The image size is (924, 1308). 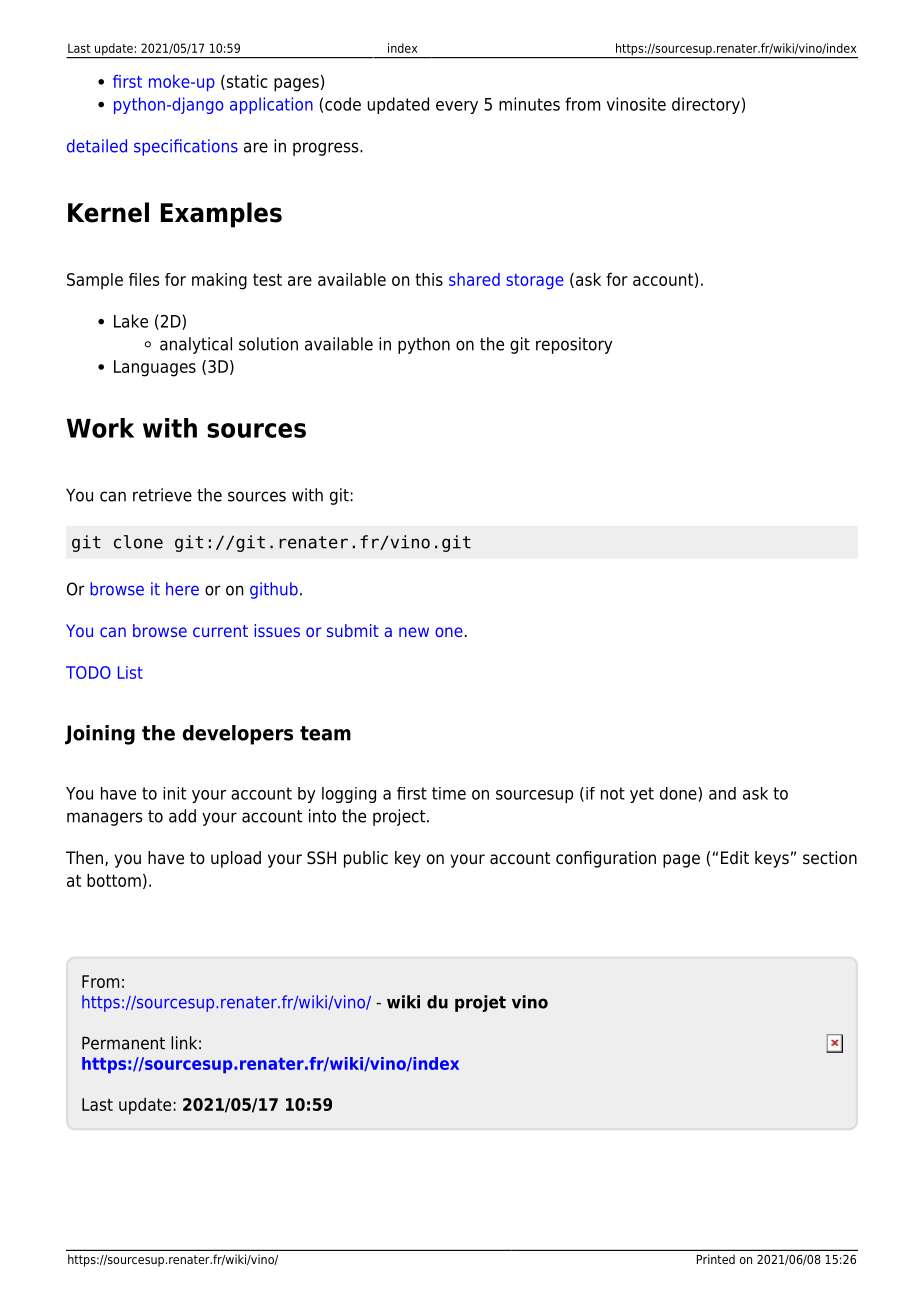 What do you see at coordinates (246, 82) in the screenshot?
I see `static` at bounding box center [246, 82].
